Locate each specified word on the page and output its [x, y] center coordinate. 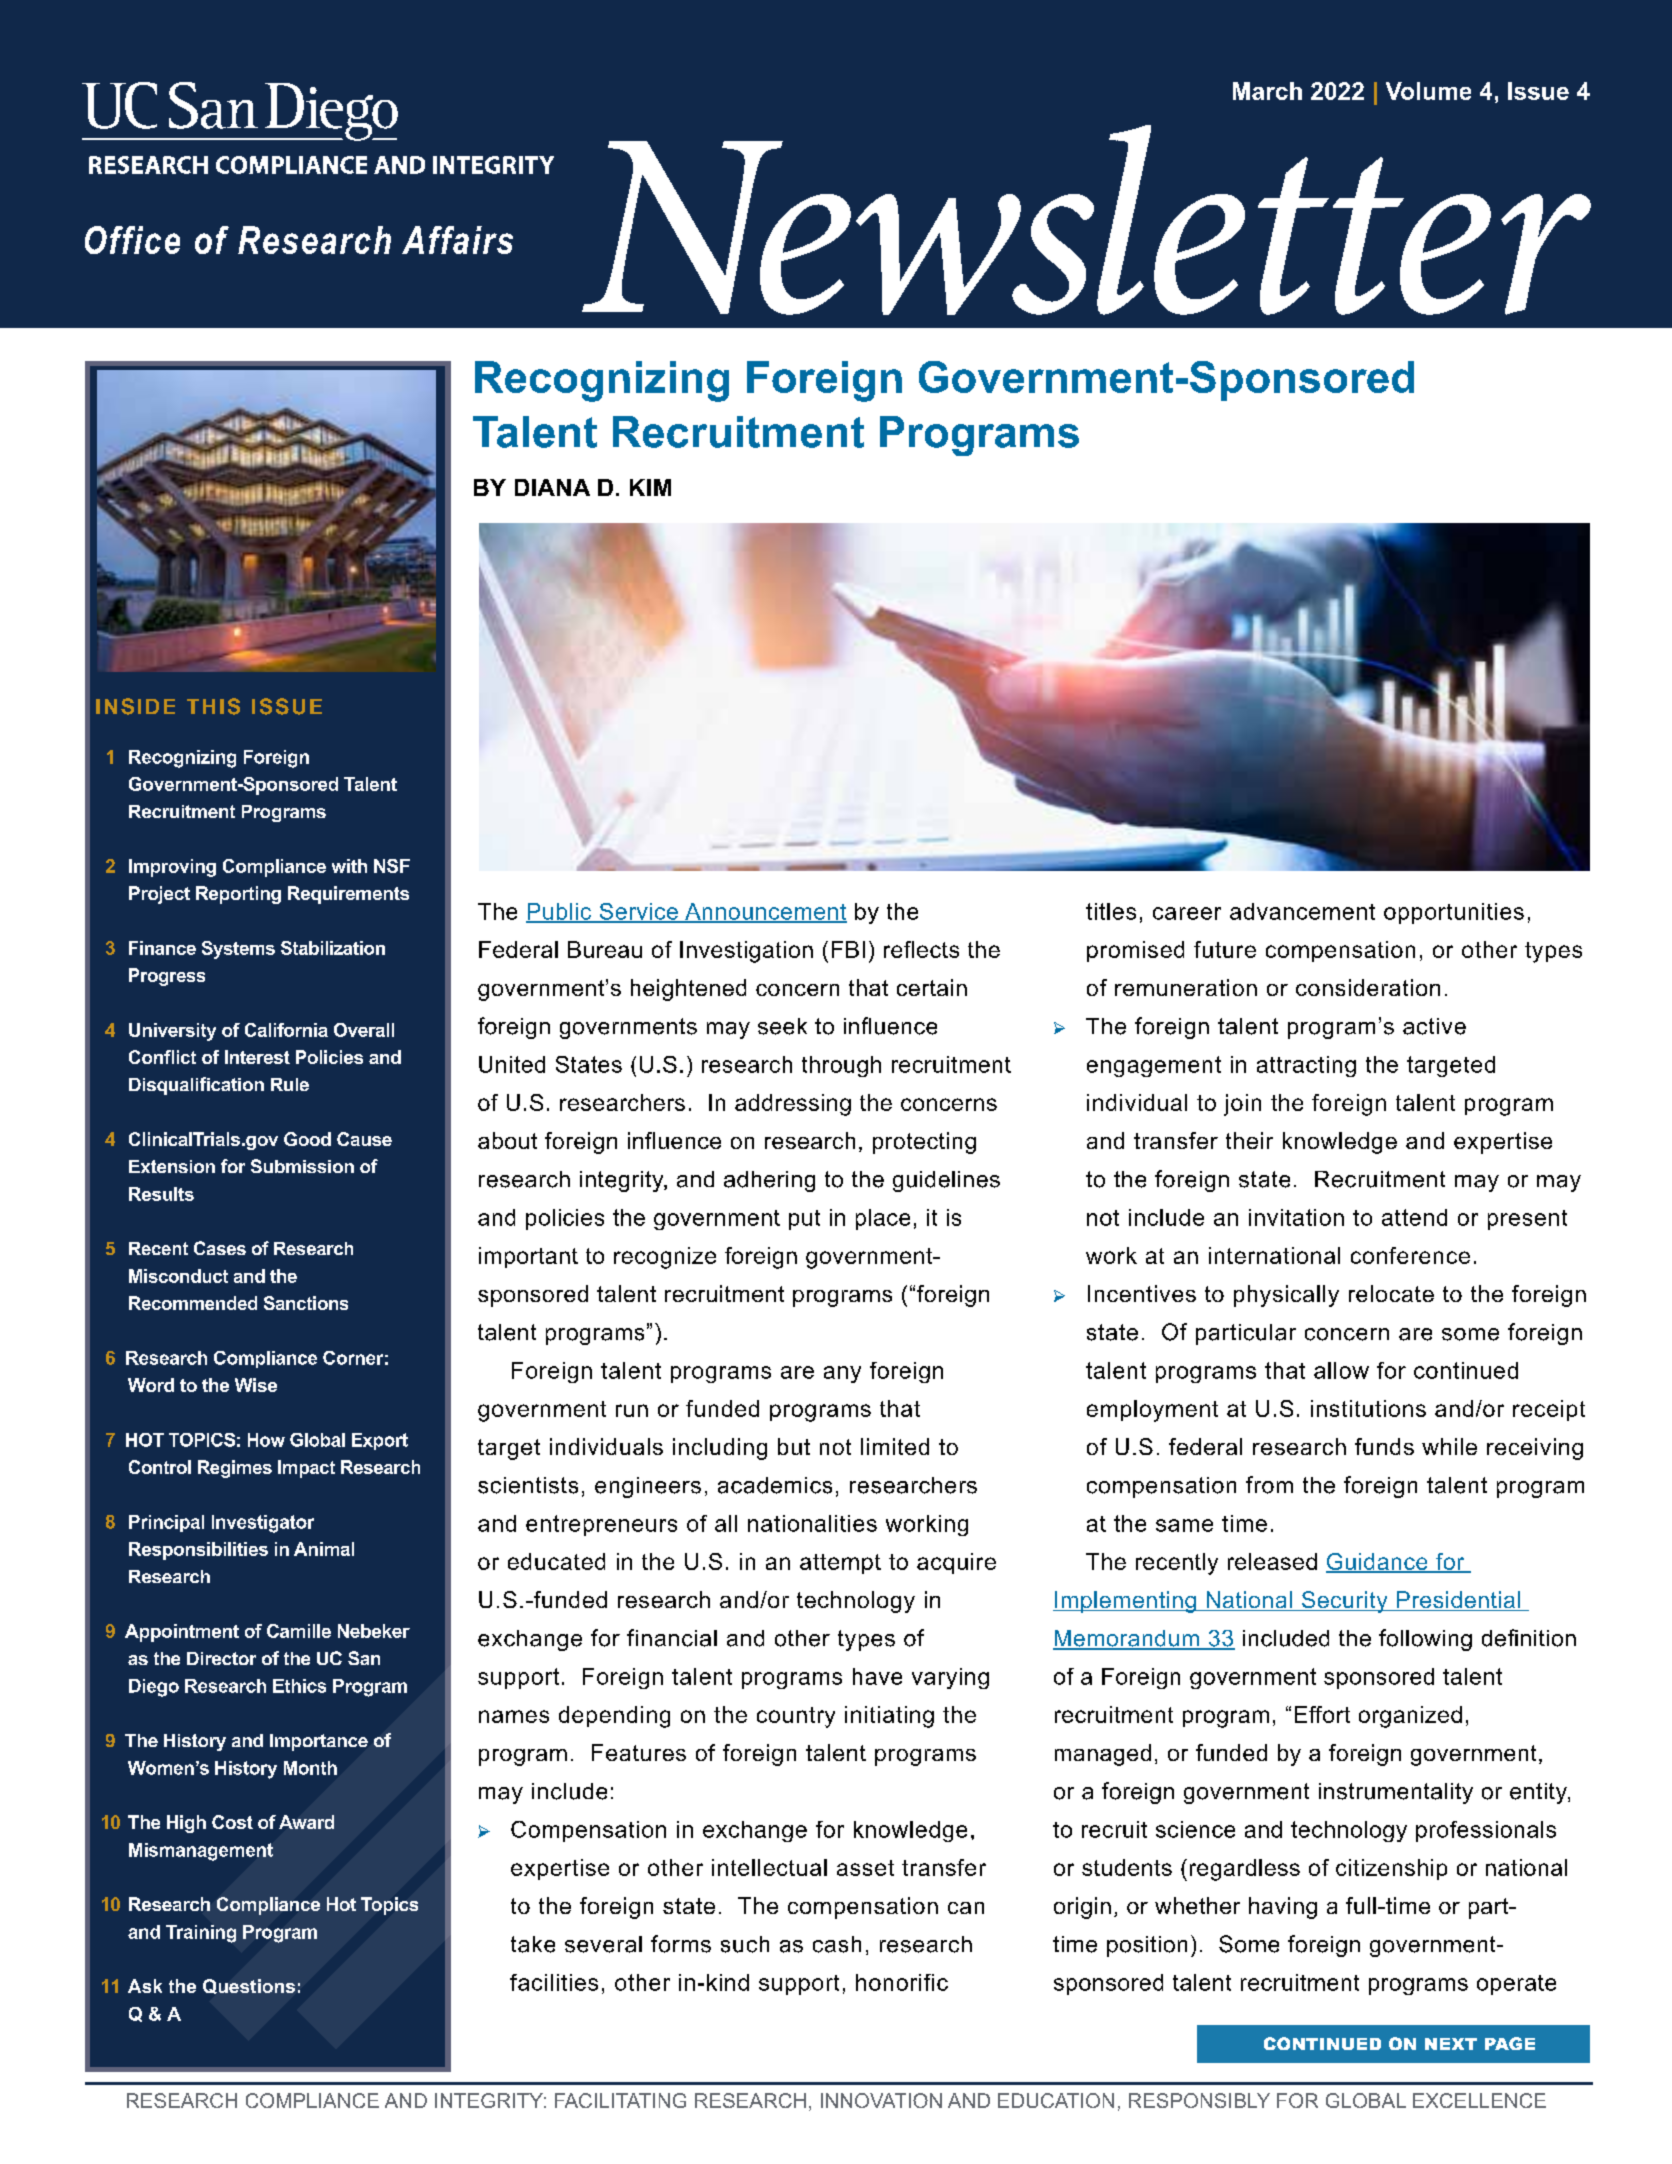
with [349, 866]
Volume [1428, 91]
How [266, 1440]
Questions [249, 1986]
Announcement [765, 912]
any [842, 1374]
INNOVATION [881, 2100]
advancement [1302, 911]
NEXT [1451, 2044]
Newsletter [1086, 220]
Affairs [457, 240]
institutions [1368, 1408]
